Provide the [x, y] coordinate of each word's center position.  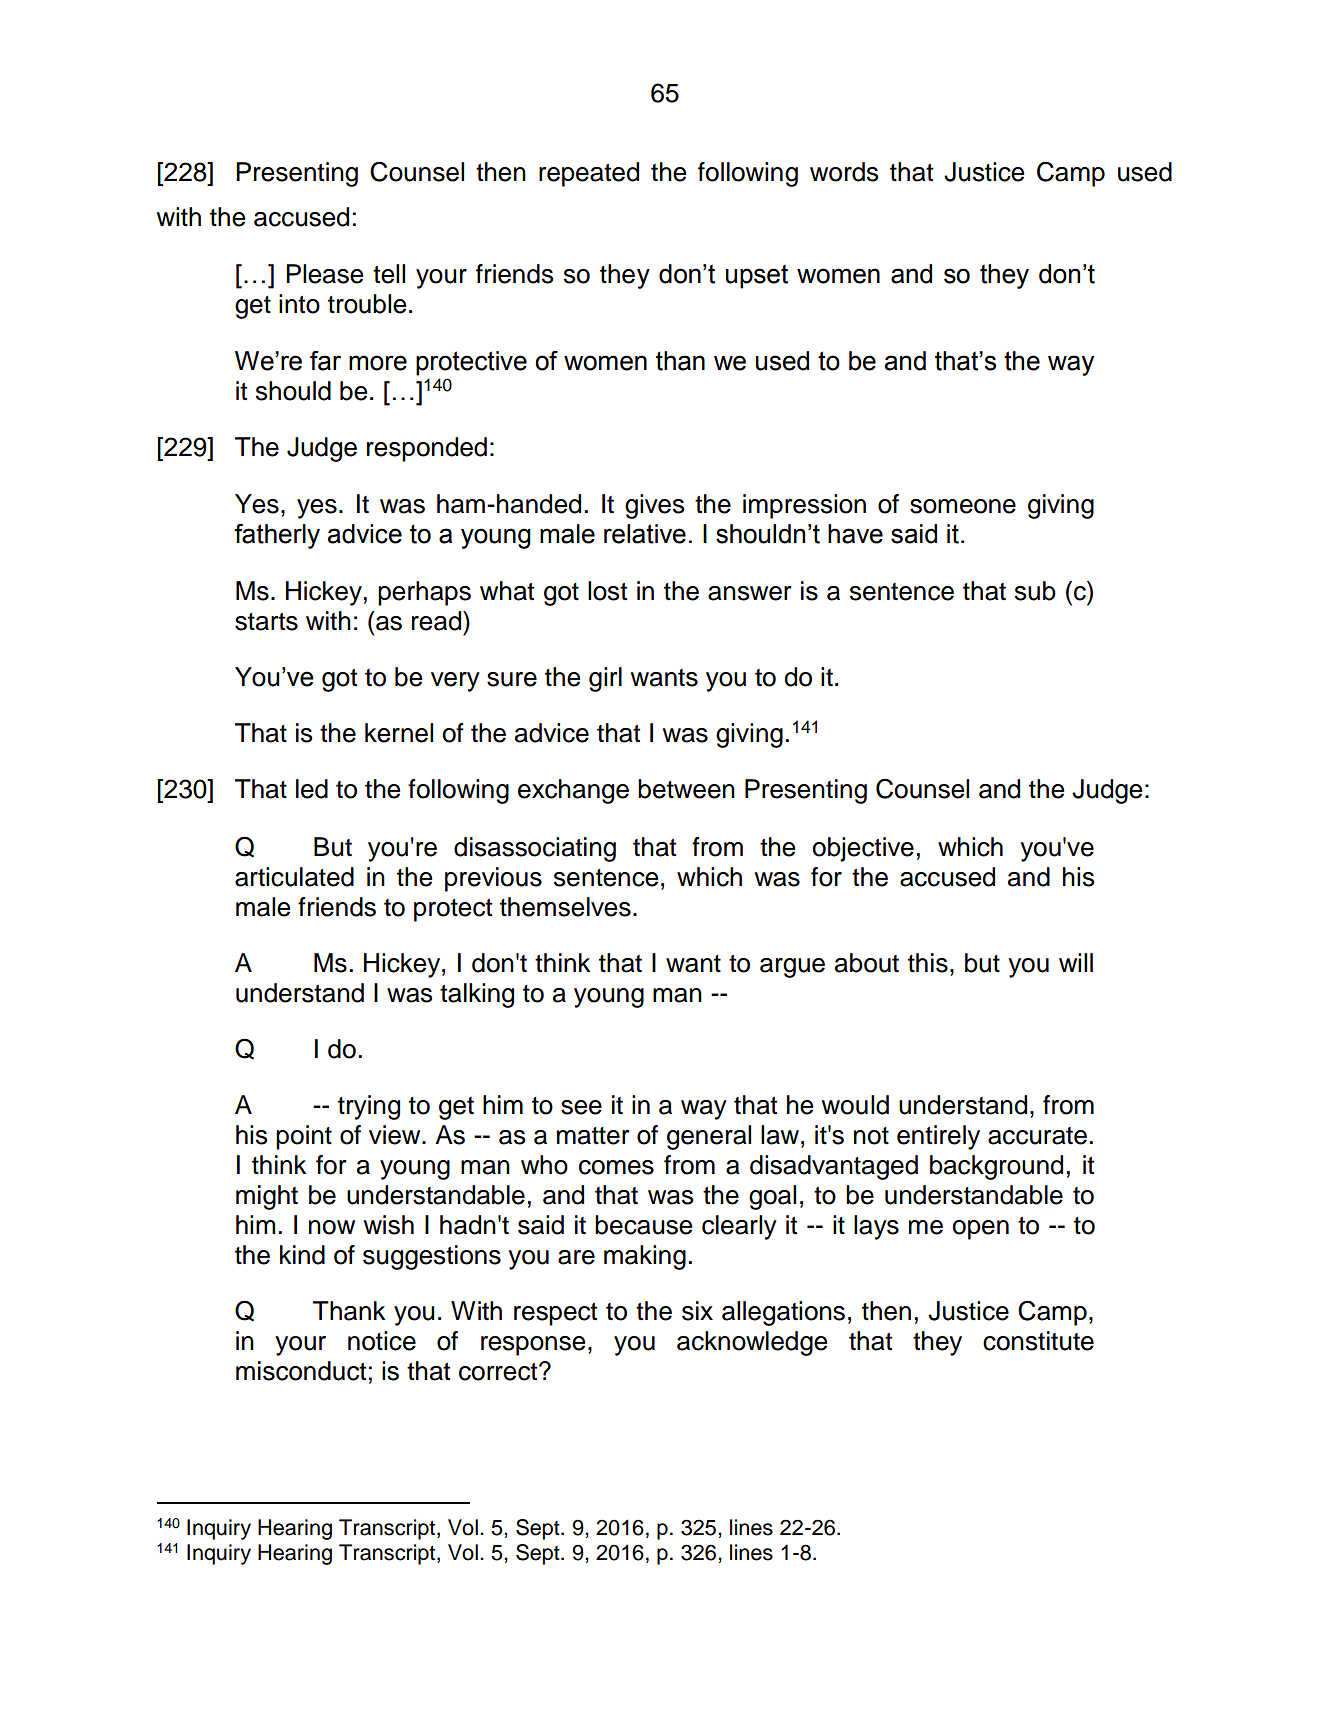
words [844, 172]
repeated [589, 174]
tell [389, 274]
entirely [938, 1137]
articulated [294, 877]
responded [427, 449]
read [438, 621]
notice [382, 1341]
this [928, 963]
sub [1035, 591]
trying [369, 1107]
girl [605, 679]
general [709, 1137]
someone [963, 506]
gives [655, 506]
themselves [565, 907]
